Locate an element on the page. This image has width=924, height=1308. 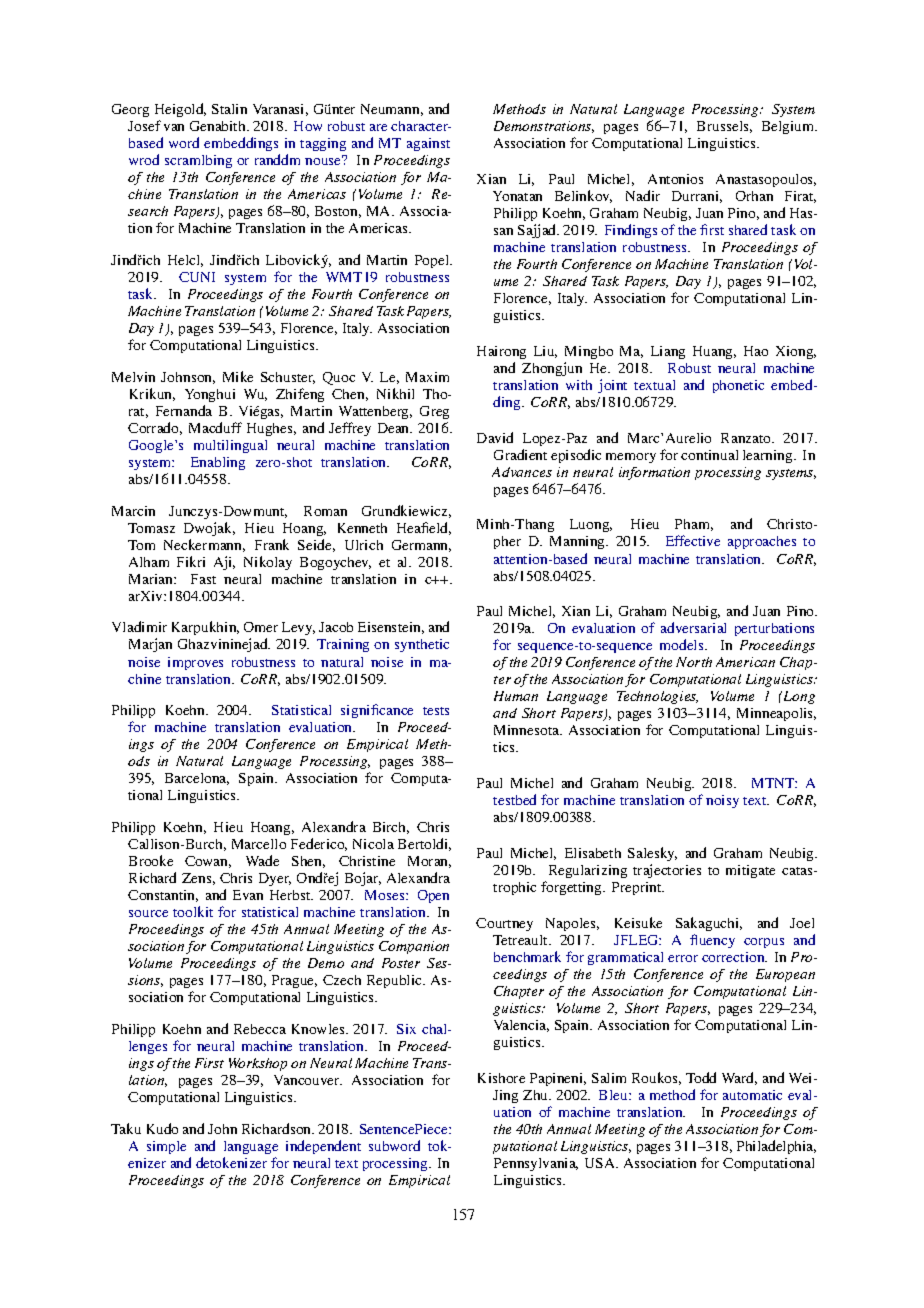
Stalin is located at coordinates (229, 109).
